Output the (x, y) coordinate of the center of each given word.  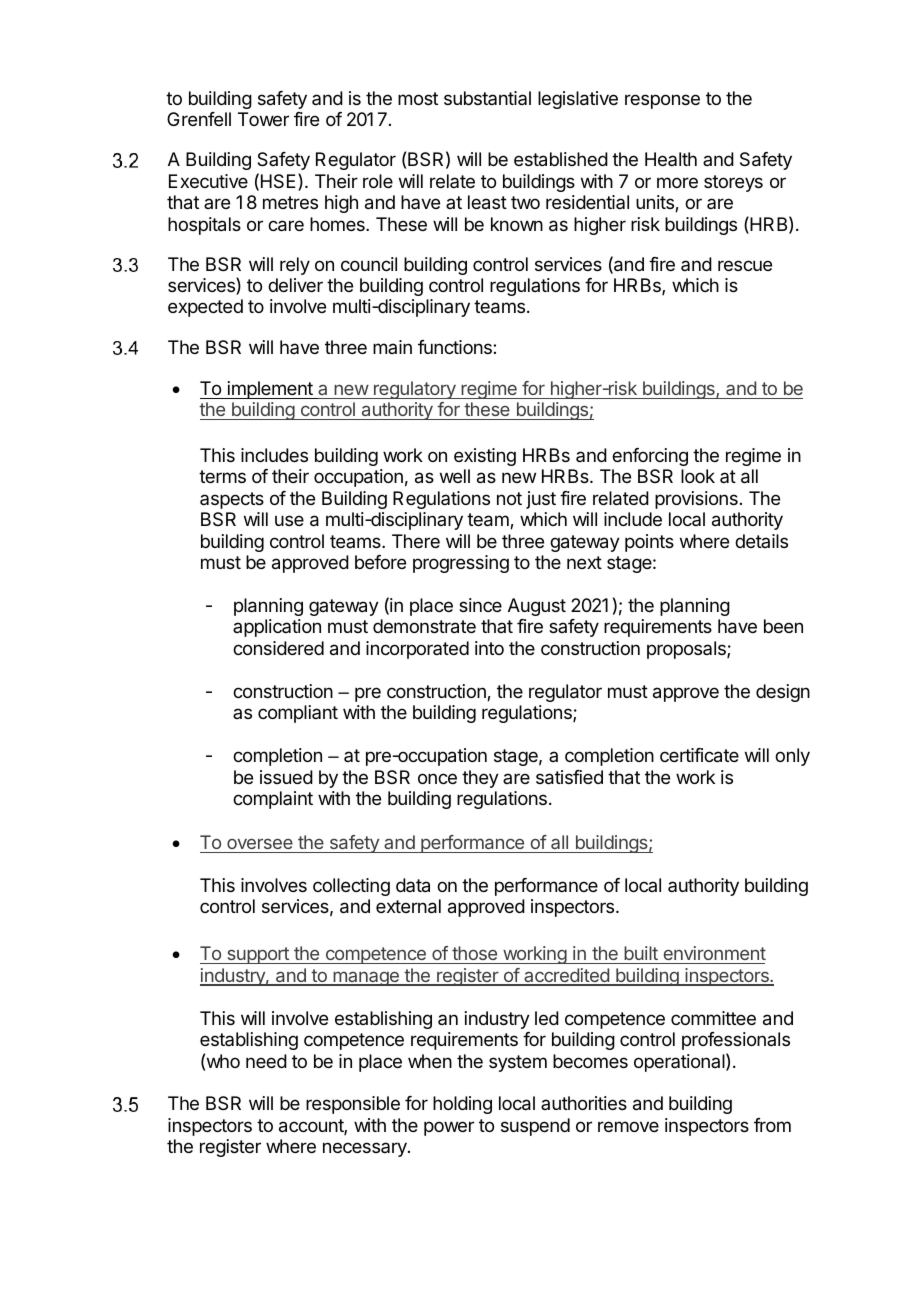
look (698, 476)
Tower (263, 119)
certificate (699, 755)
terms (222, 476)
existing (485, 457)
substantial (487, 98)
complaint (273, 800)
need (266, 1061)
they (480, 779)
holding (462, 1105)
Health (671, 159)
